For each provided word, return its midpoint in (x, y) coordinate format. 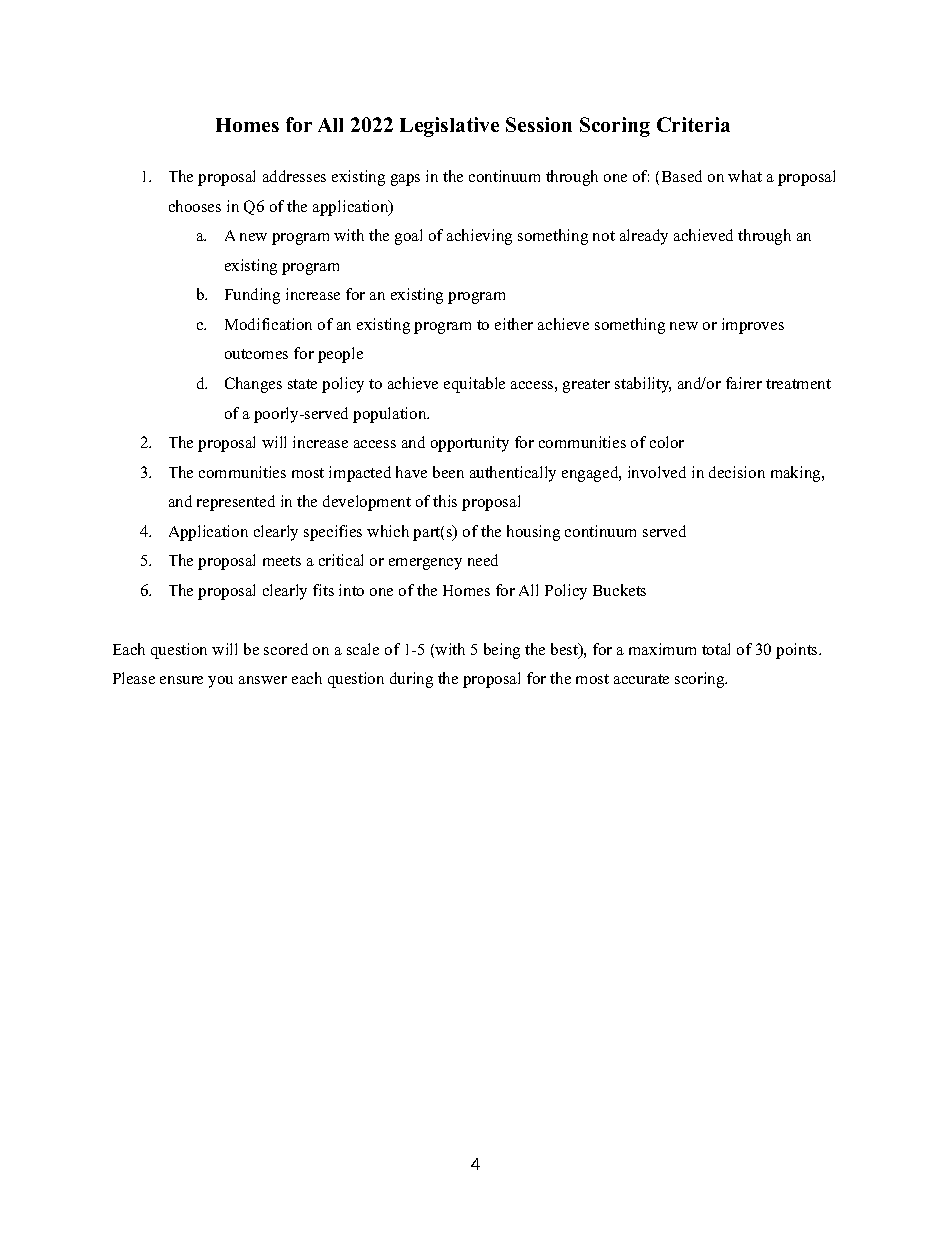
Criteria (693, 124)
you (220, 682)
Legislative (449, 127)
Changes (253, 385)
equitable (474, 385)
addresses (294, 176)
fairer (744, 383)
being (502, 651)
